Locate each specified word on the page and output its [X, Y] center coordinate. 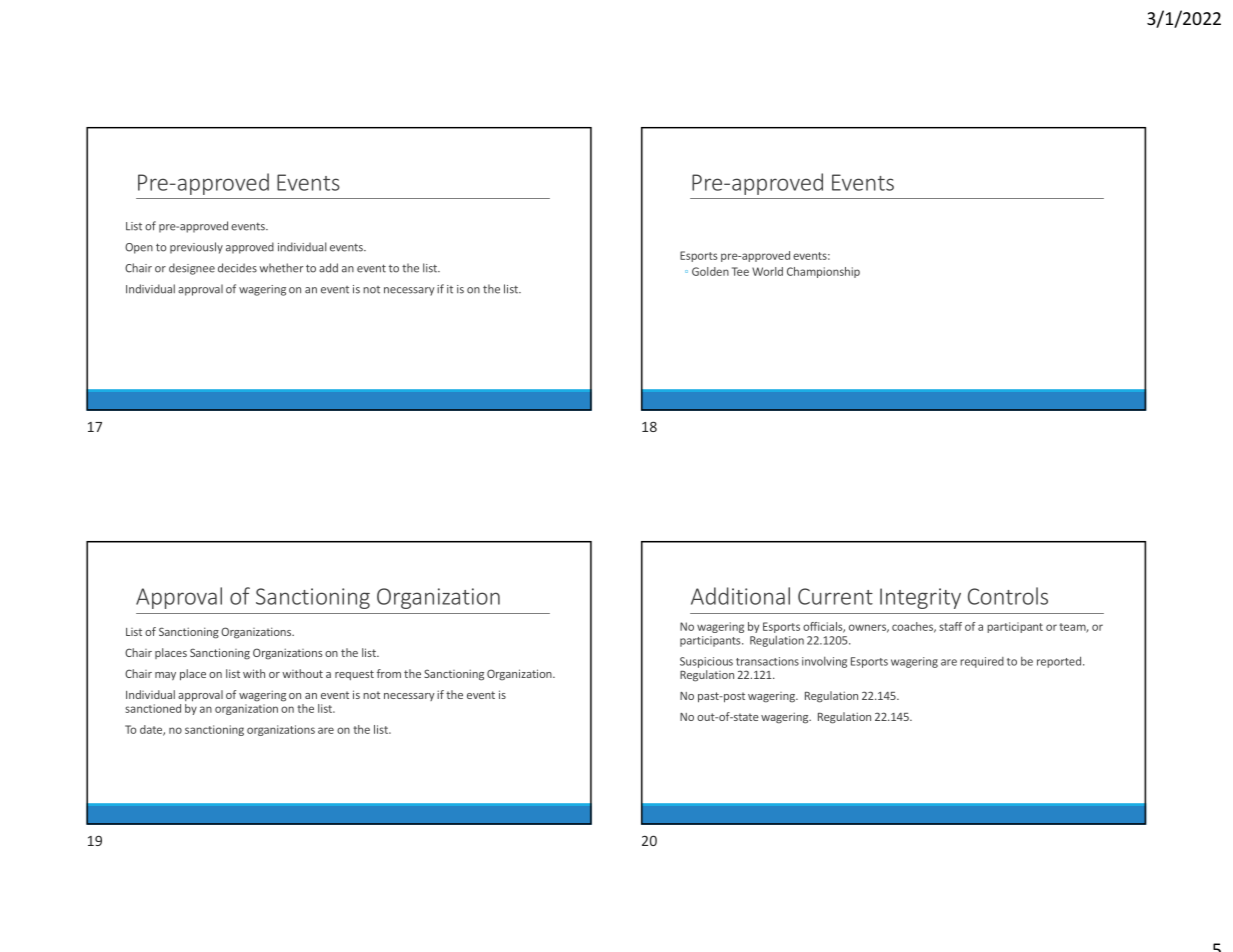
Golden [710, 271]
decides [237, 268]
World [767, 271]
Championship [823, 272]
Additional [740, 596]
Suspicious [706, 662]
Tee [740, 271]
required [982, 662]
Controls [1008, 596]
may [165, 676]
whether [281, 268]
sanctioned [153, 708]
